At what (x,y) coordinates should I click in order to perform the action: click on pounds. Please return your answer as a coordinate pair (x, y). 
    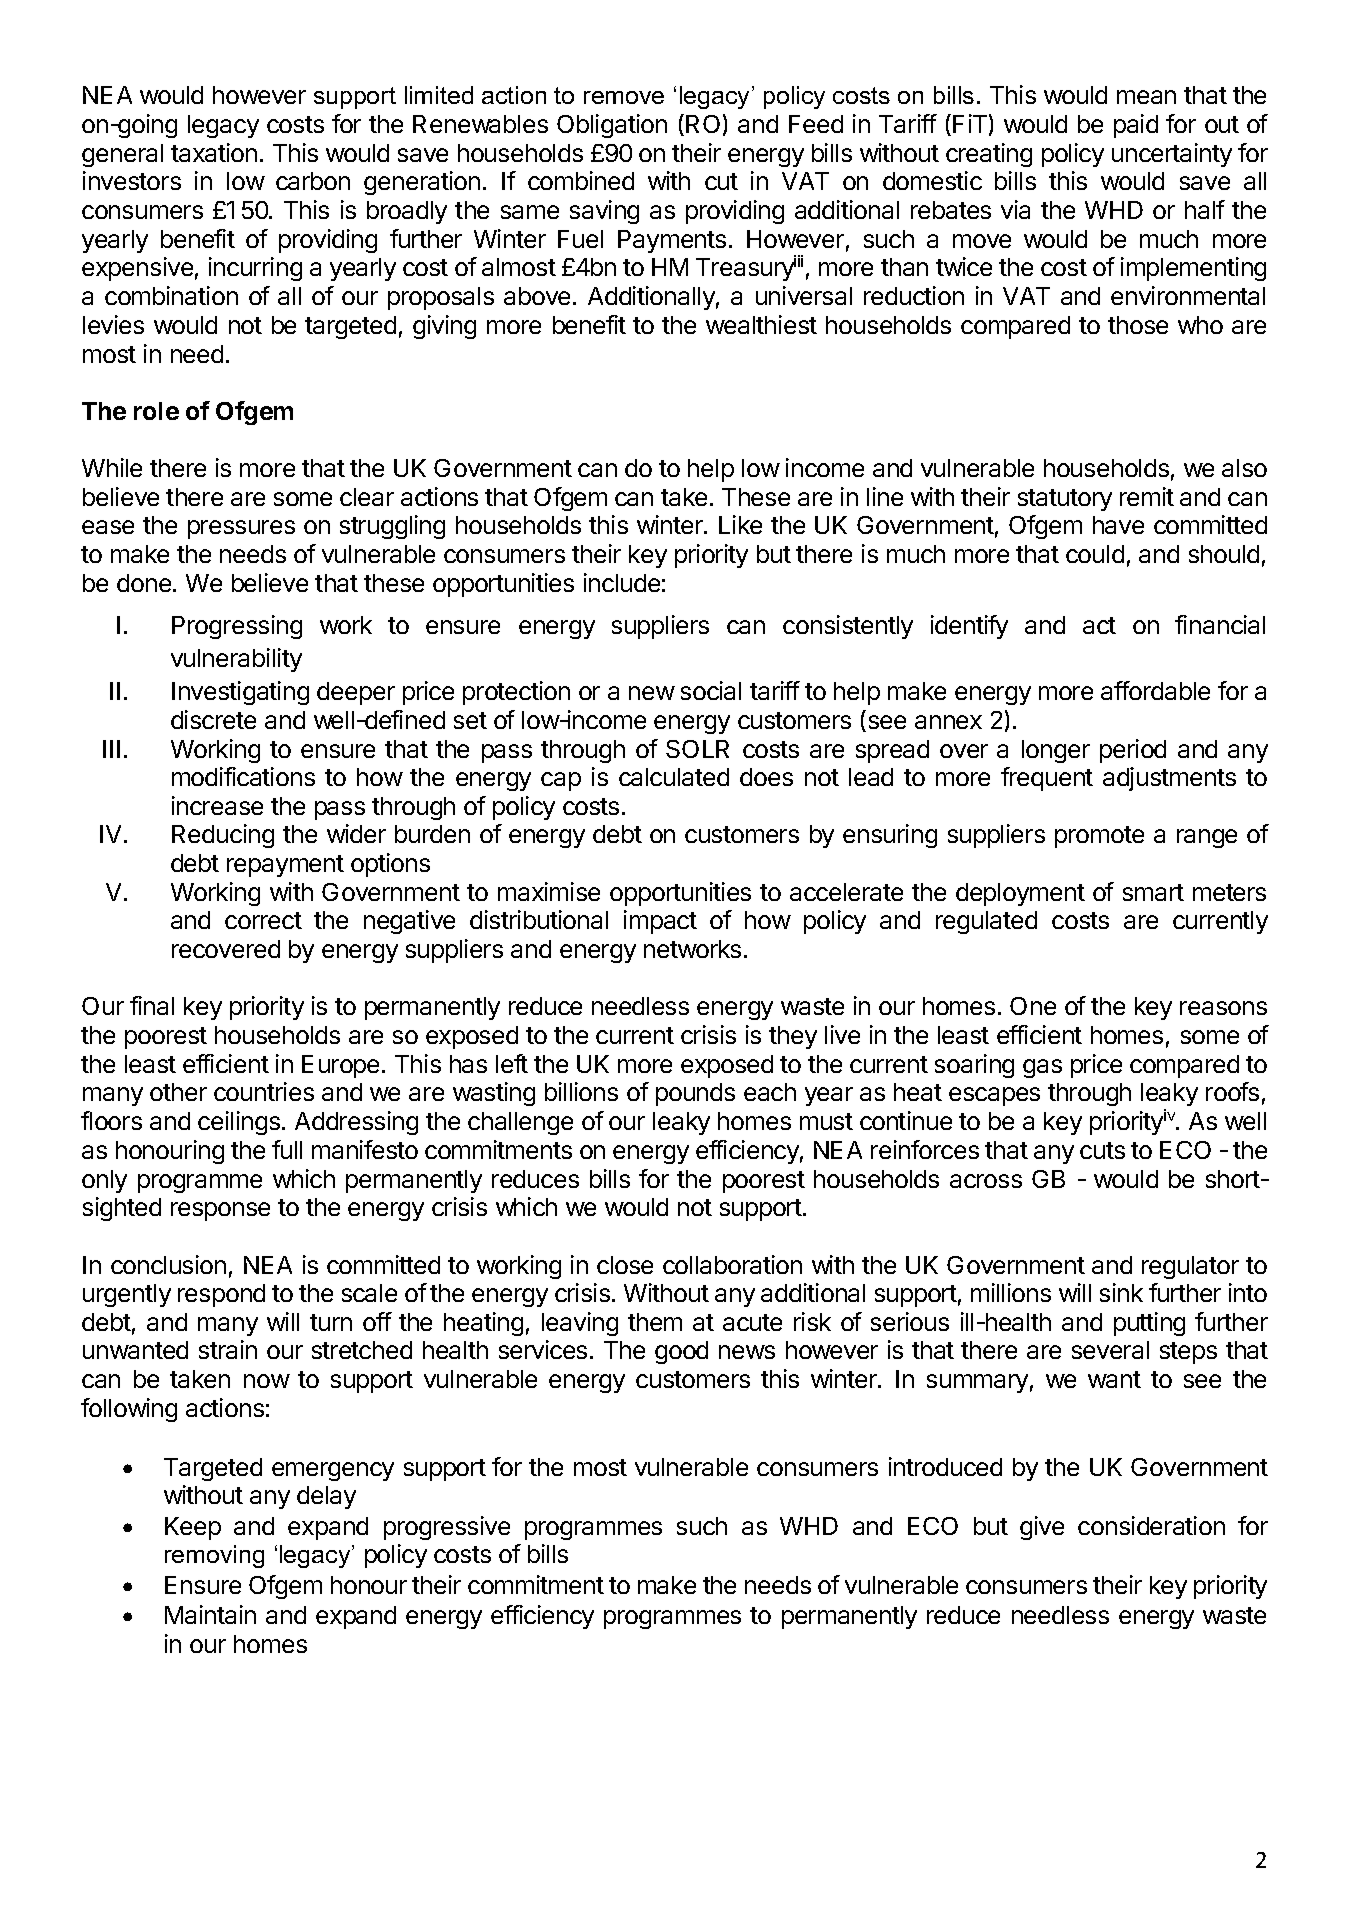
    Looking at the image, I should click on (695, 1094).
